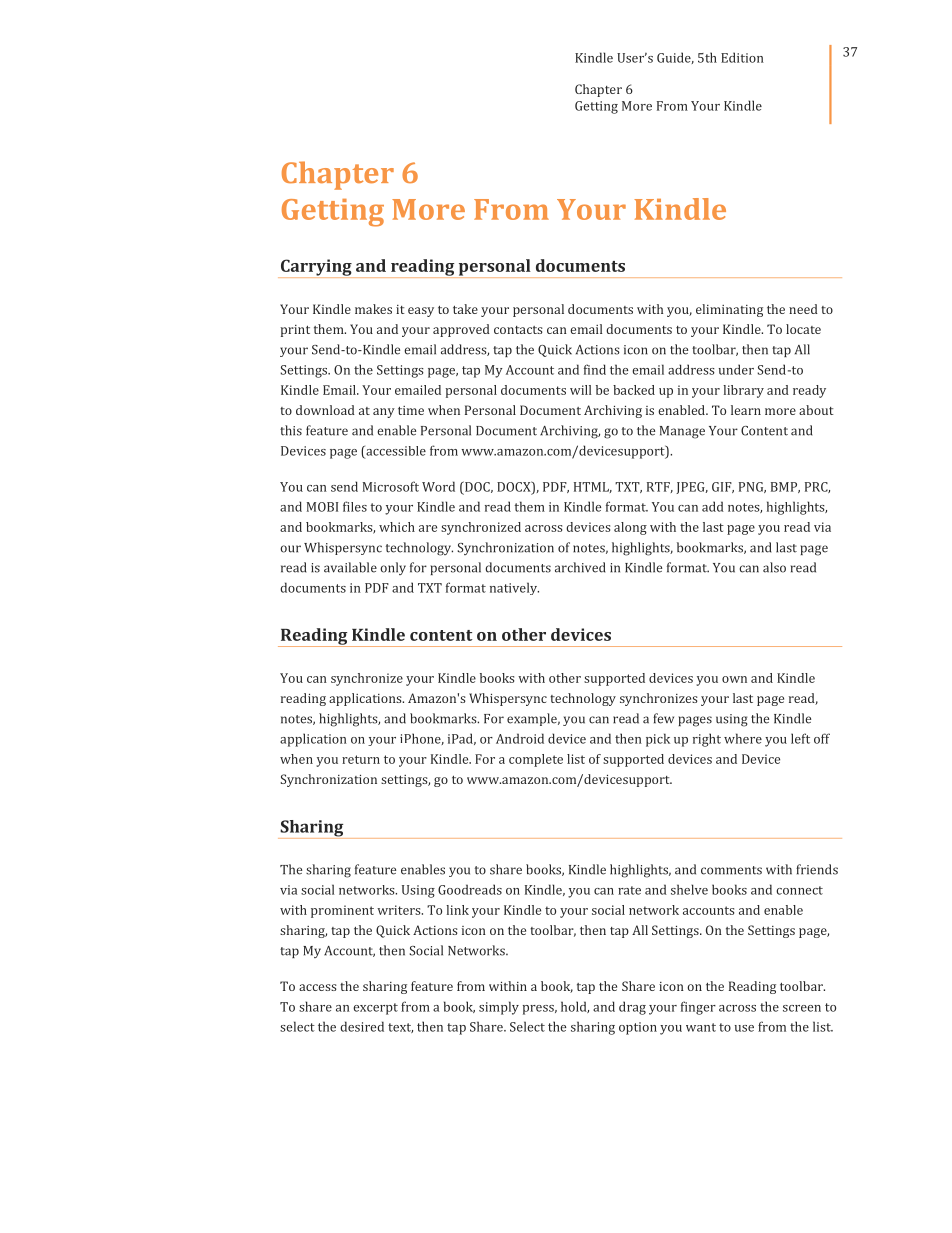 Image resolution: width=952 pixels, height=1233 pixels. Describe the element at coordinates (361, 759) in the screenshot. I see `return` at that location.
